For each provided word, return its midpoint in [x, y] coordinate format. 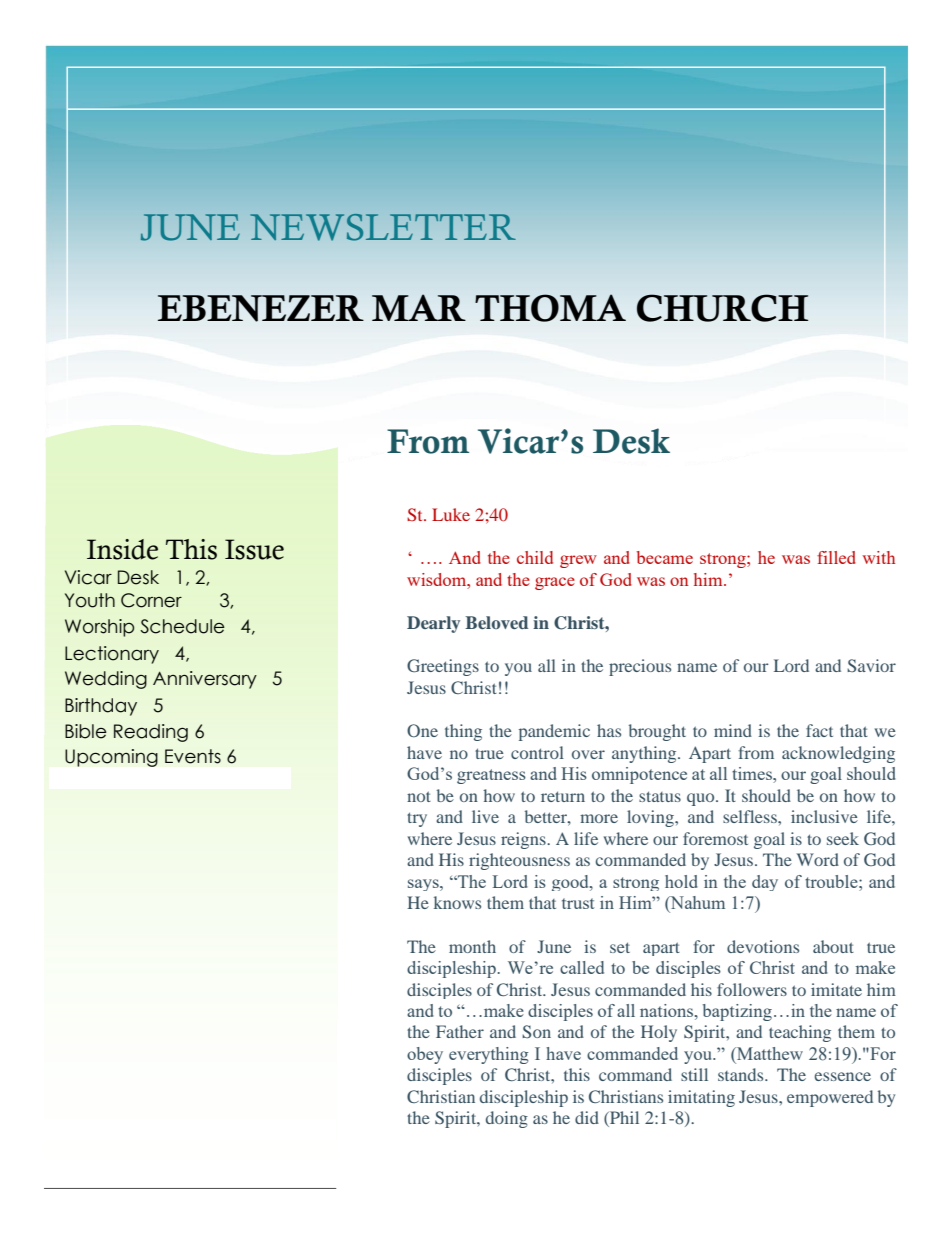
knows [457, 902]
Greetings [443, 667]
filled [836, 557]
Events [193, 756]
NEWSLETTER [383, 227]
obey [425, 1055]
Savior [871, 665]
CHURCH [722, 308]
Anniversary [205, 680]
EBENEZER [261, 308]
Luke [451, 514]
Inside [122, 549]
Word [818, 859]
